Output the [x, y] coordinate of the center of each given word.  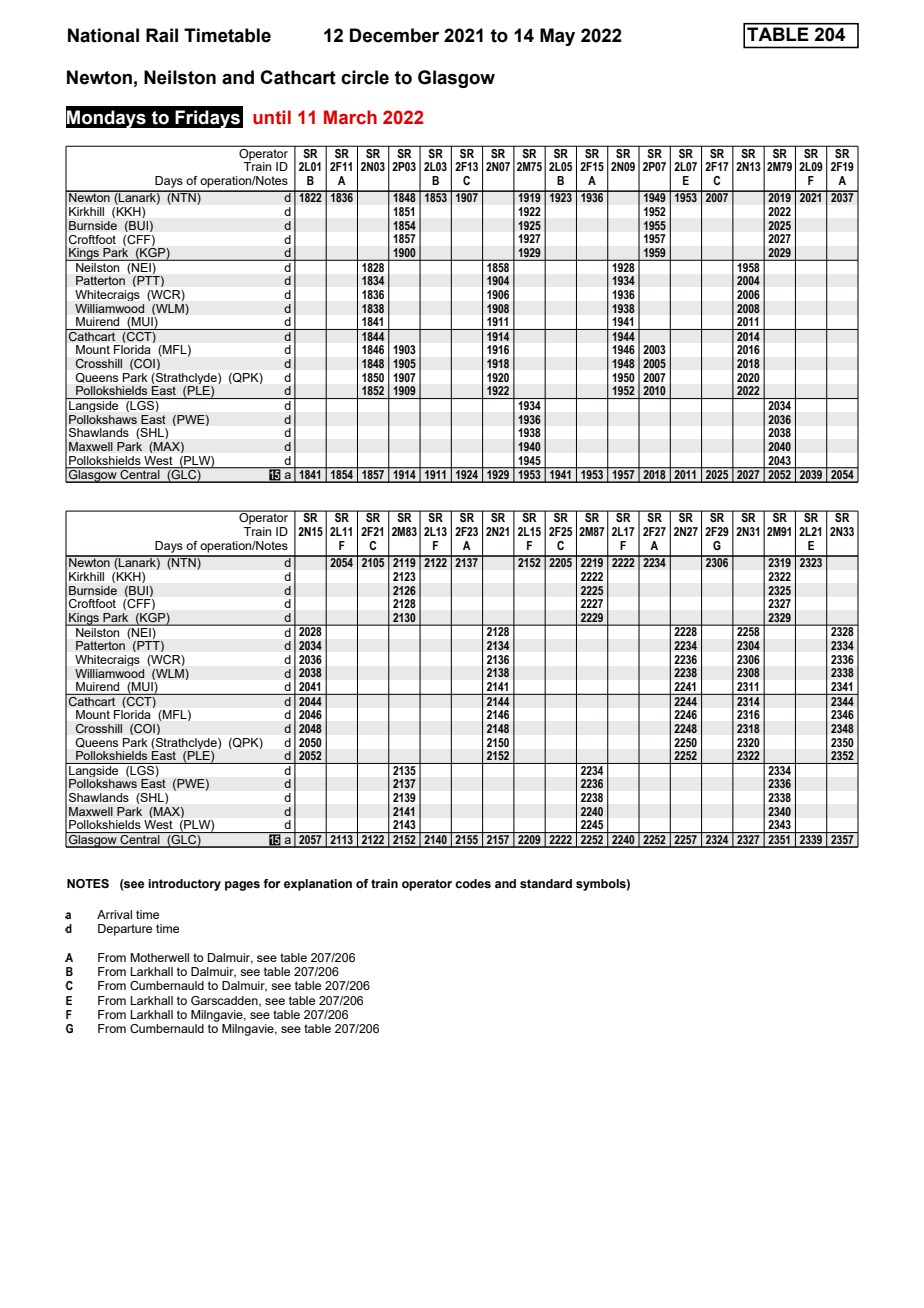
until [272, 117]
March [350, 117]
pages [242, 886]
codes [473, 883]
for [272, 883]
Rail [162, 35]
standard [546, 883]
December [394, 35]
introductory [184, 885]
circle [365, 77]
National [103, 35]
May [557, 37]
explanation [318, 885]
